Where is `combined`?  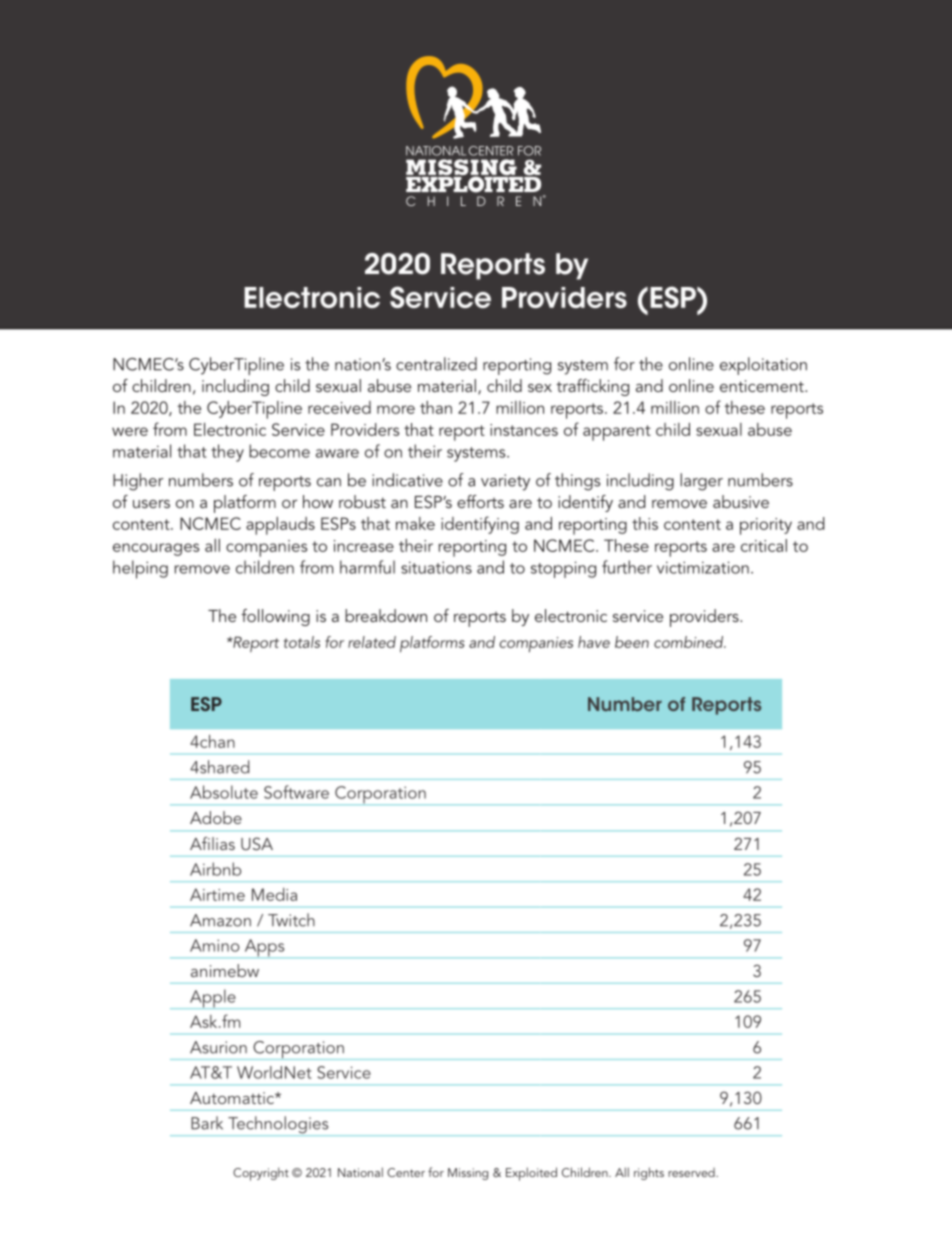 combined is located at coordinates (690, 642).
